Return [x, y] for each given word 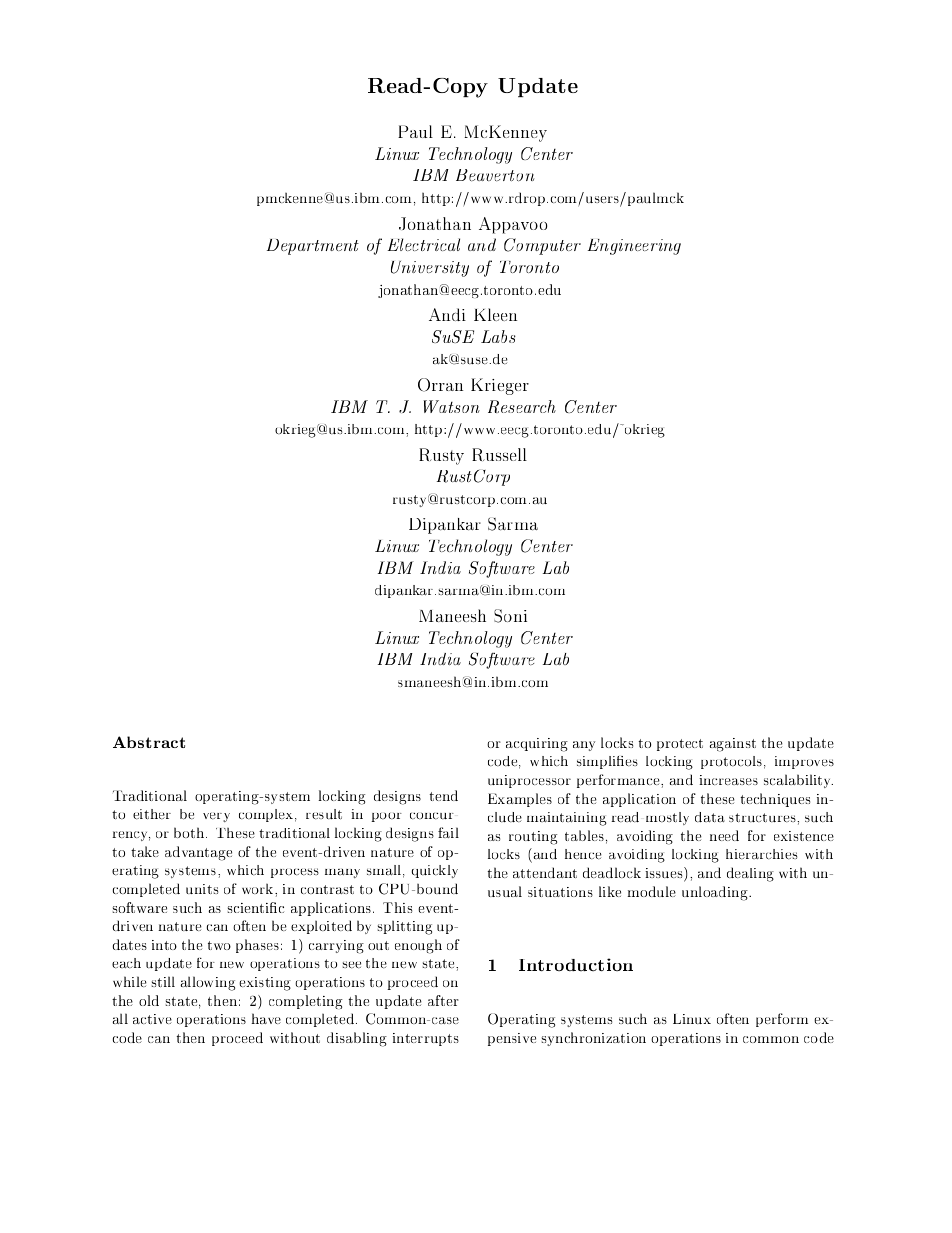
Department [313, 247]
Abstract [149, 742]
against [733, 745]
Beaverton [495, 175]
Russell [499, 454]
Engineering [634, 247]
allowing [208, 983]
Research [522, 406]
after [443, 1000]
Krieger [500, 386]
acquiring [537, 745]
